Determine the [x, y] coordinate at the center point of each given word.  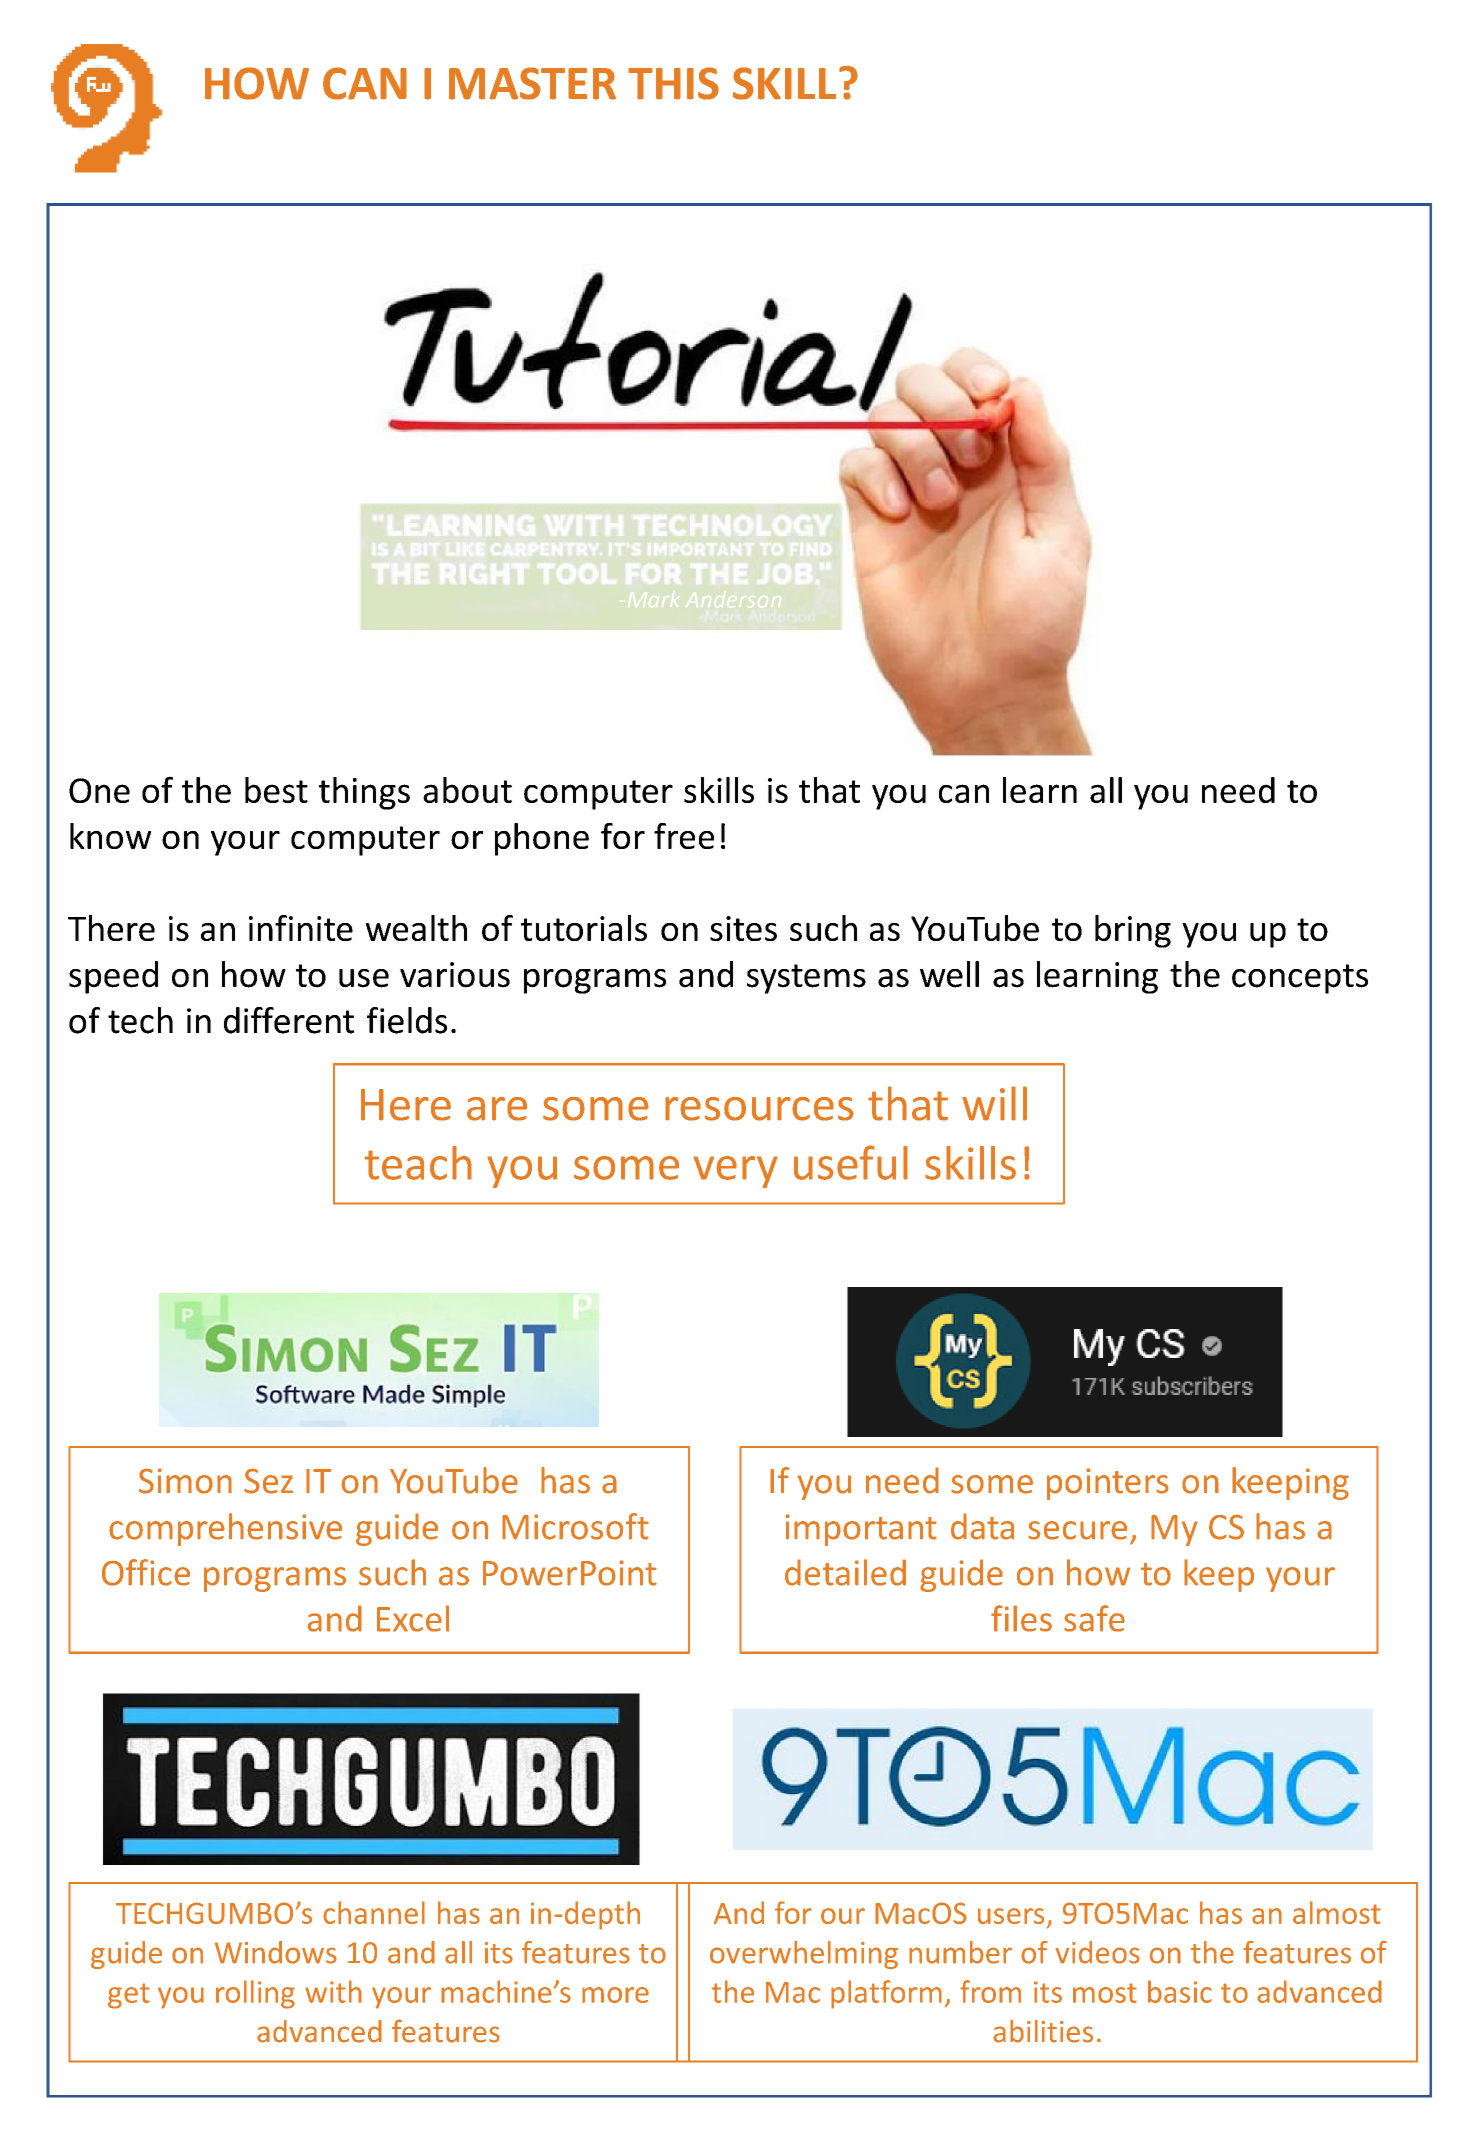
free [684, 836]
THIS [673, 83]
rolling [255, 1994]
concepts [1300, 979]
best [276, 790]
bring [1133, 931]
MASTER [532, 83]
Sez [268, 1481]
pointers [1108, 1484]
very [735, 1172]
